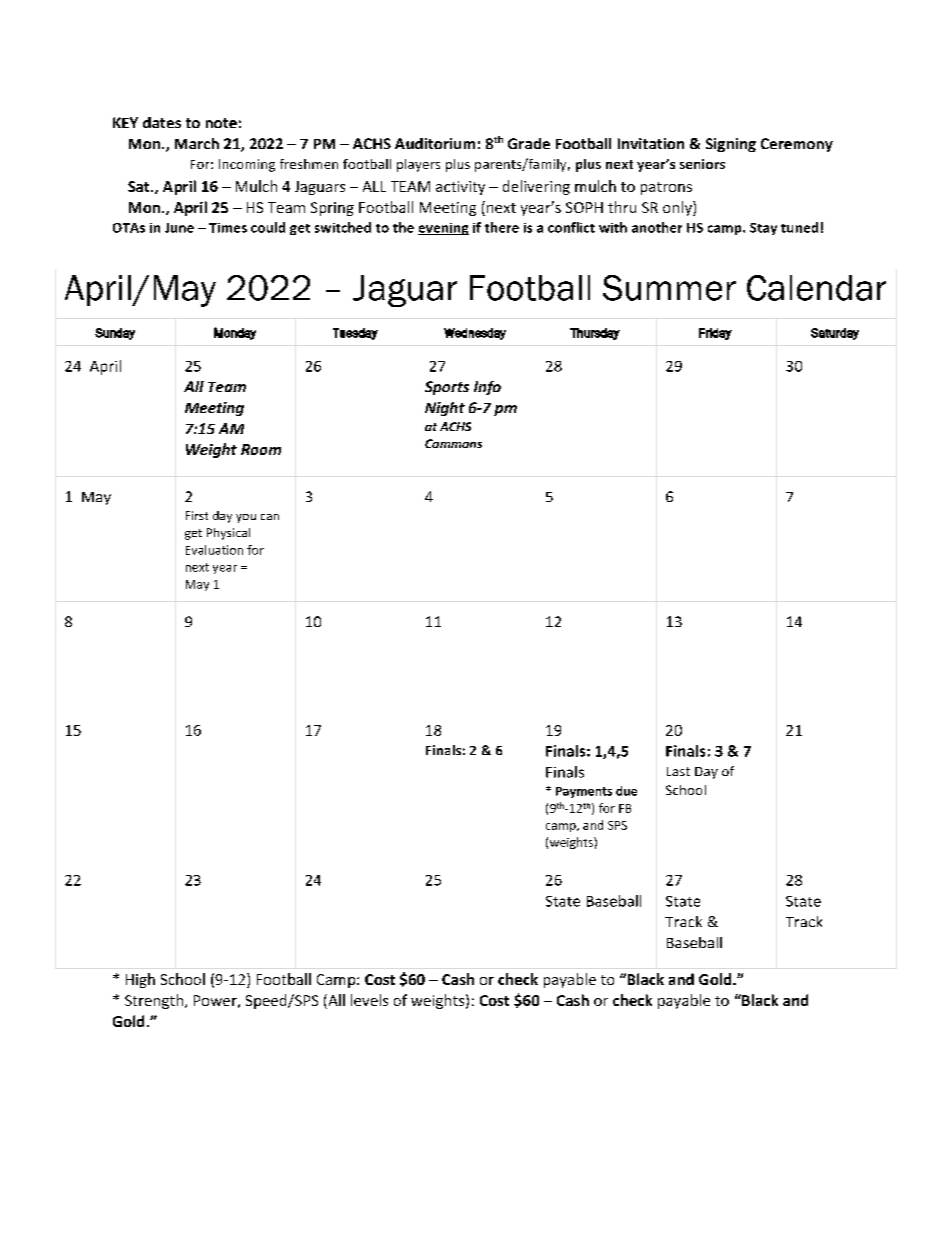  Describe the element at coordinates (140, 980) in the image. I see `High` at that location.
